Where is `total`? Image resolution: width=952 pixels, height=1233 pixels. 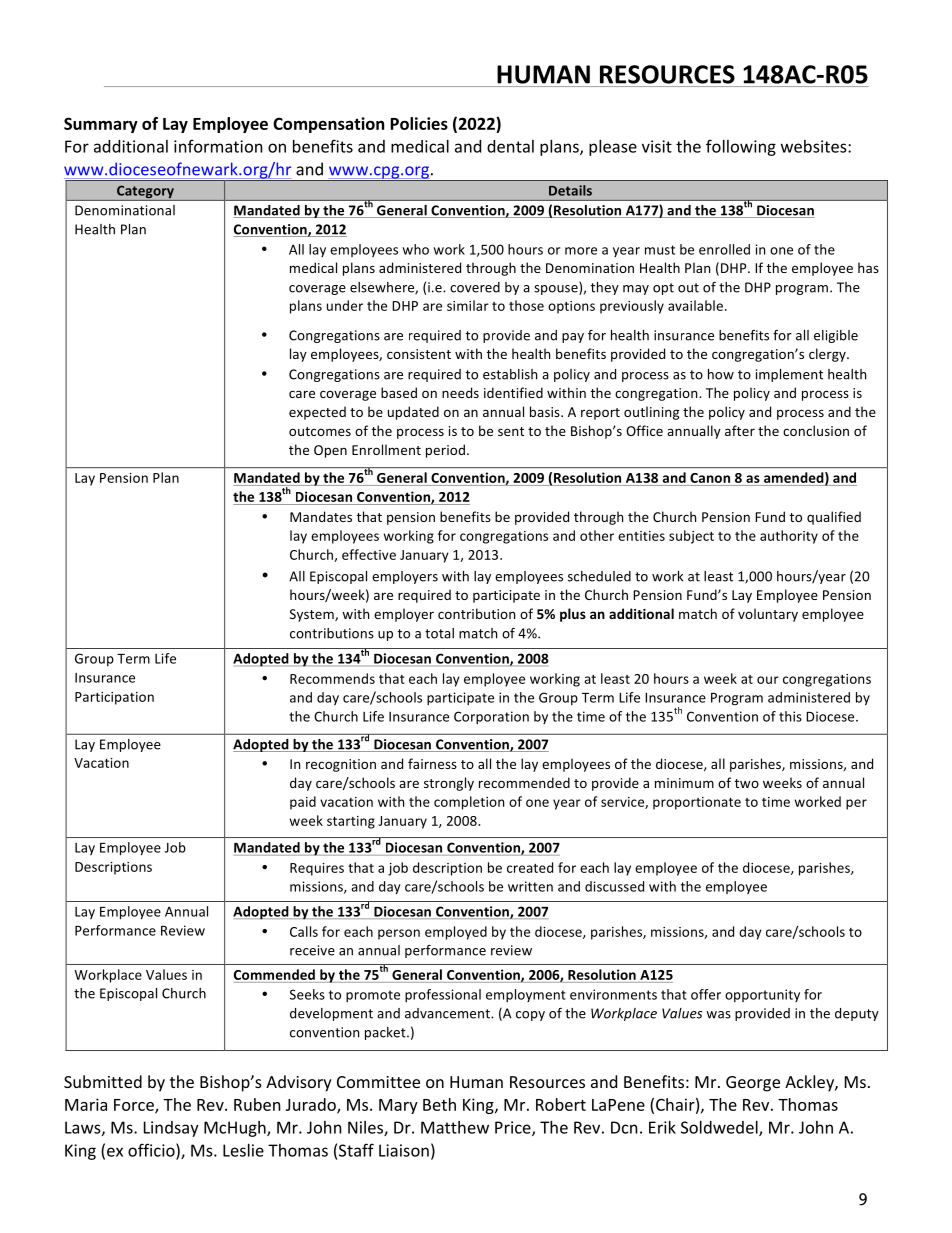
total is located at coordinates (439, 633).
